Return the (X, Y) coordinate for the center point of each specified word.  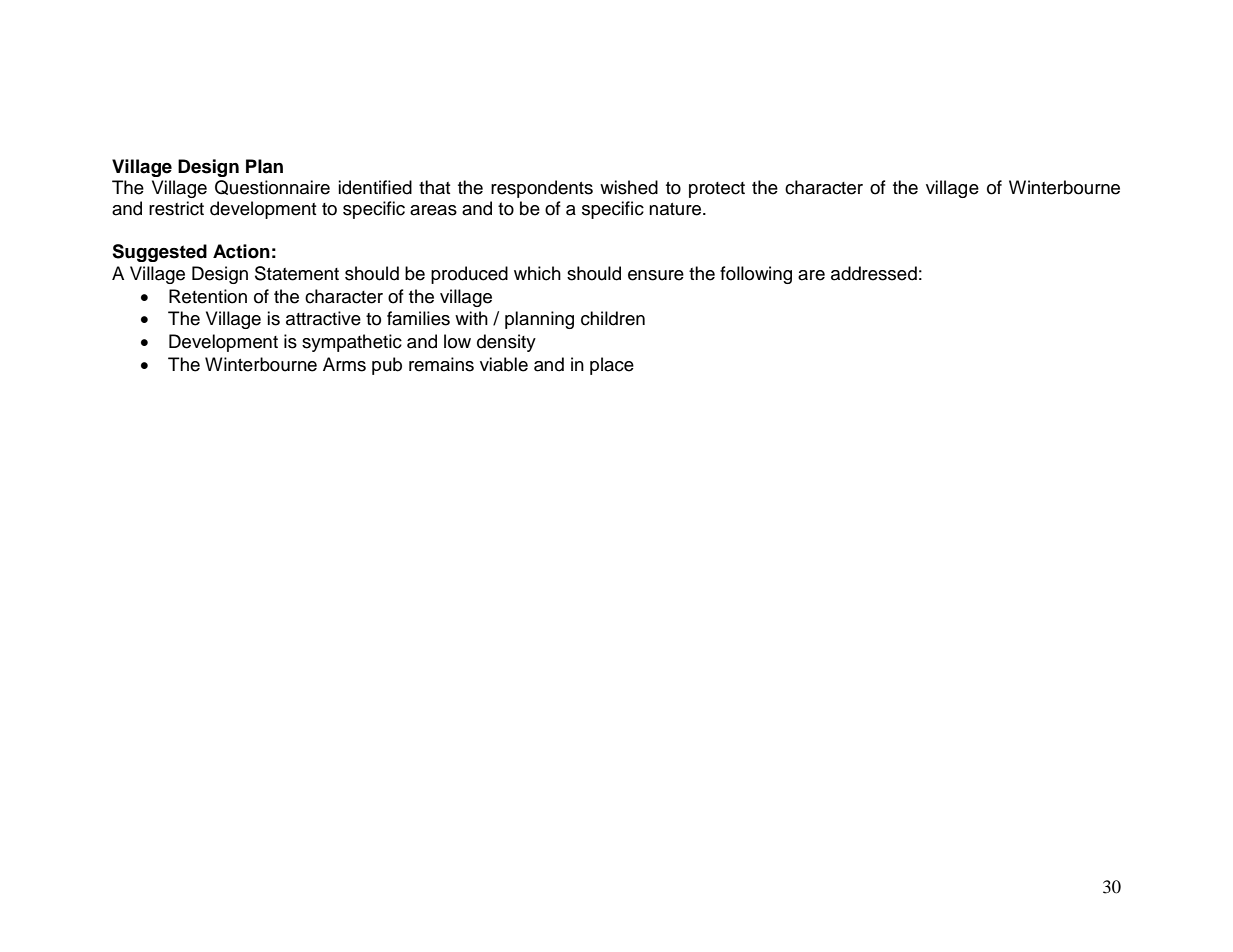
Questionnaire (272, 187)
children (613, 318)
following (756, 275)
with (471, 318)
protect (717, 190)
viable (504, 364)
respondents (542, 189)
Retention (208, 296)
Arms (344, 364)
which (537, 273)
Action (241, 251)
